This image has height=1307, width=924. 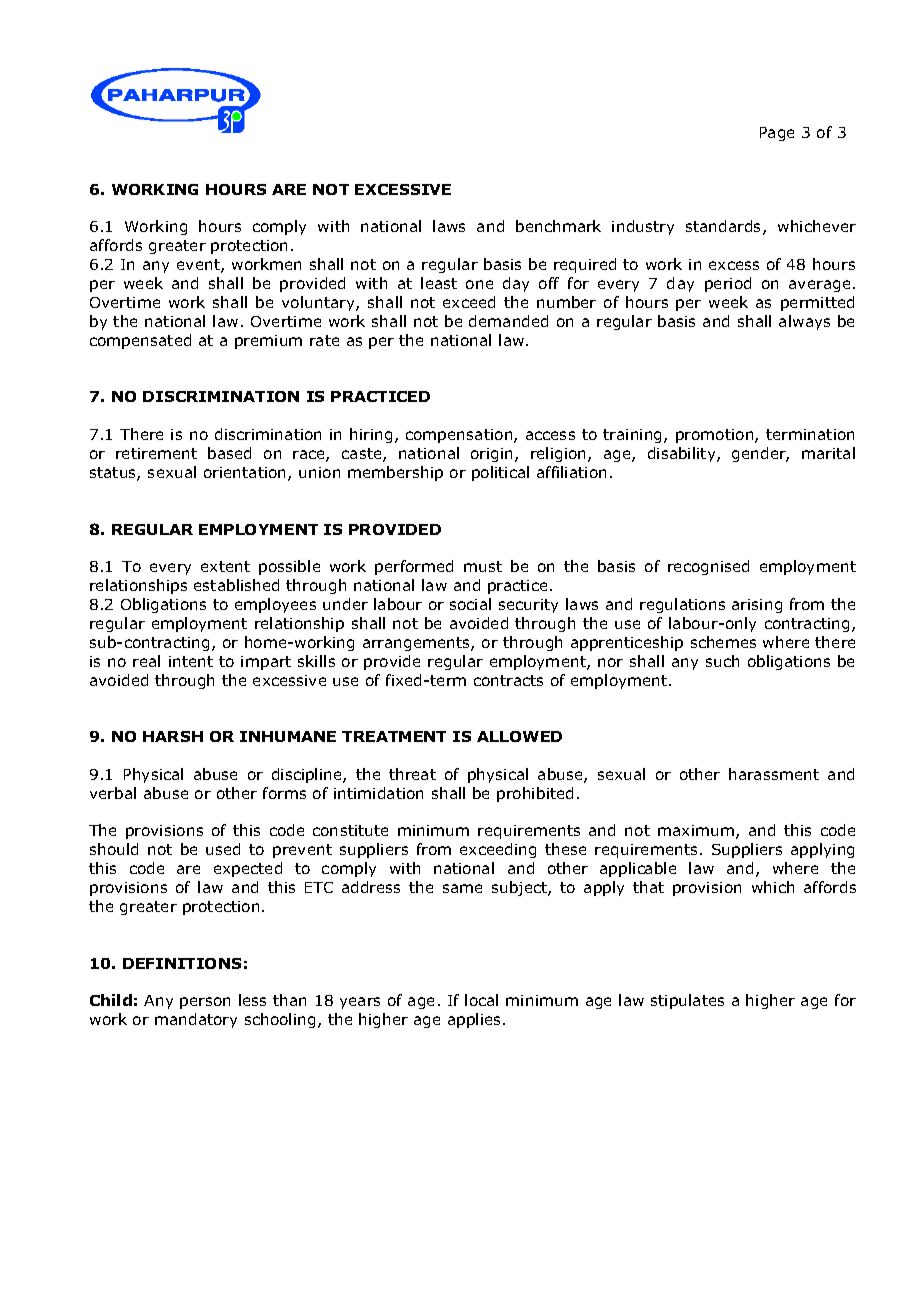 What do you see at coordinates (319, 303) in the image?
I see `voluntary` at bounding box center [319, 303].
